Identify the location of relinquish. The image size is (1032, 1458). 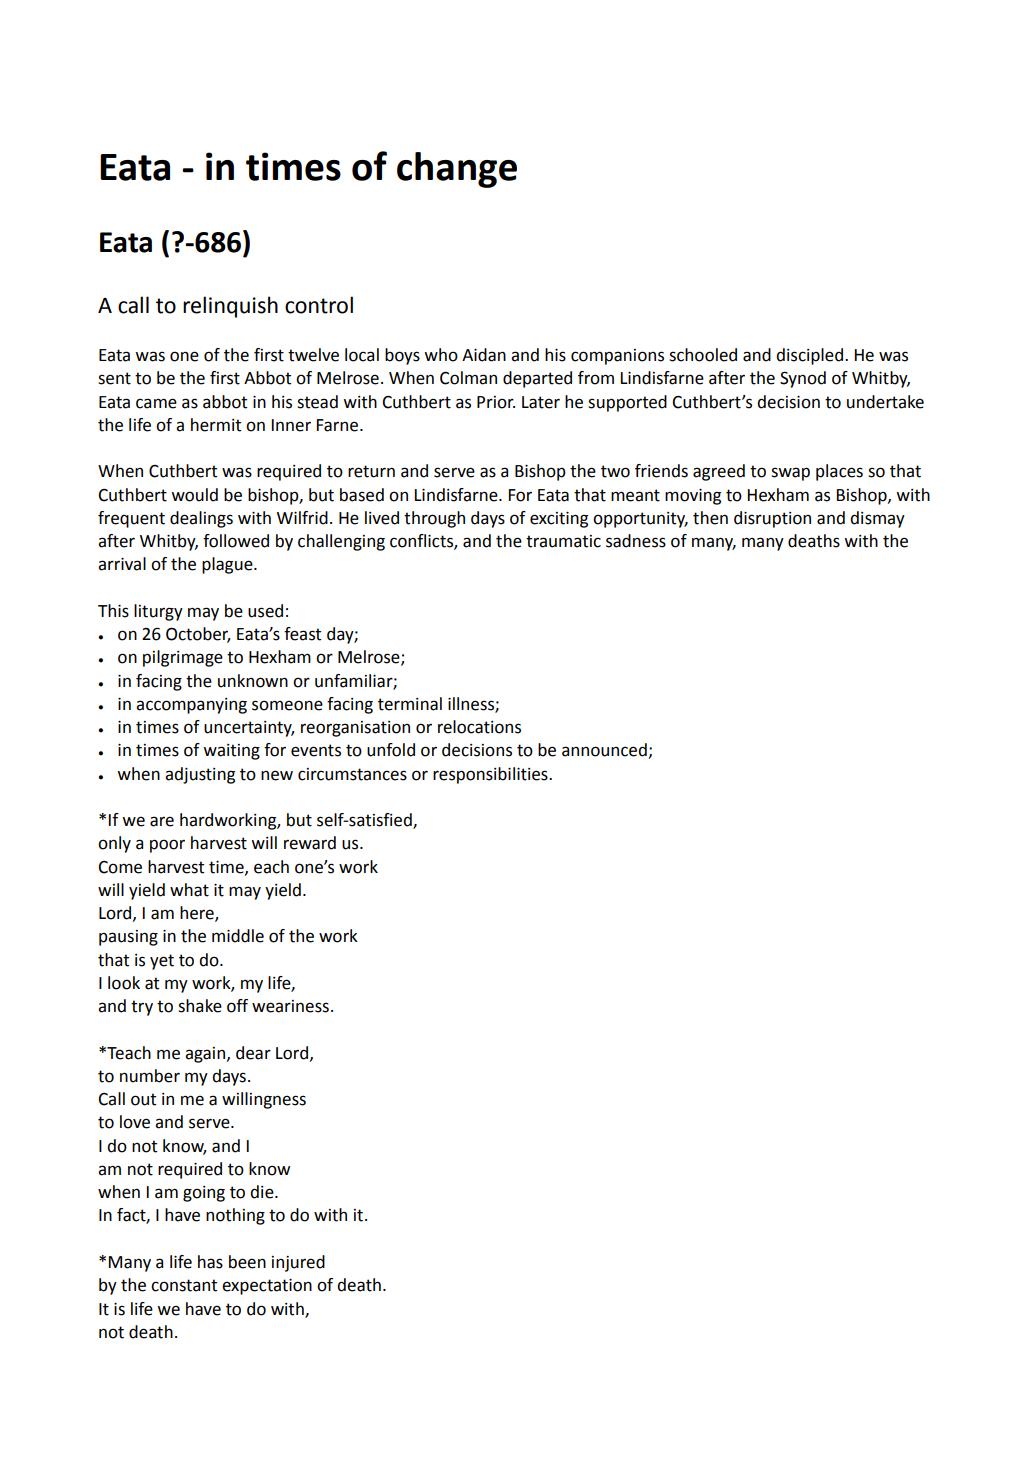
(230, 307).
